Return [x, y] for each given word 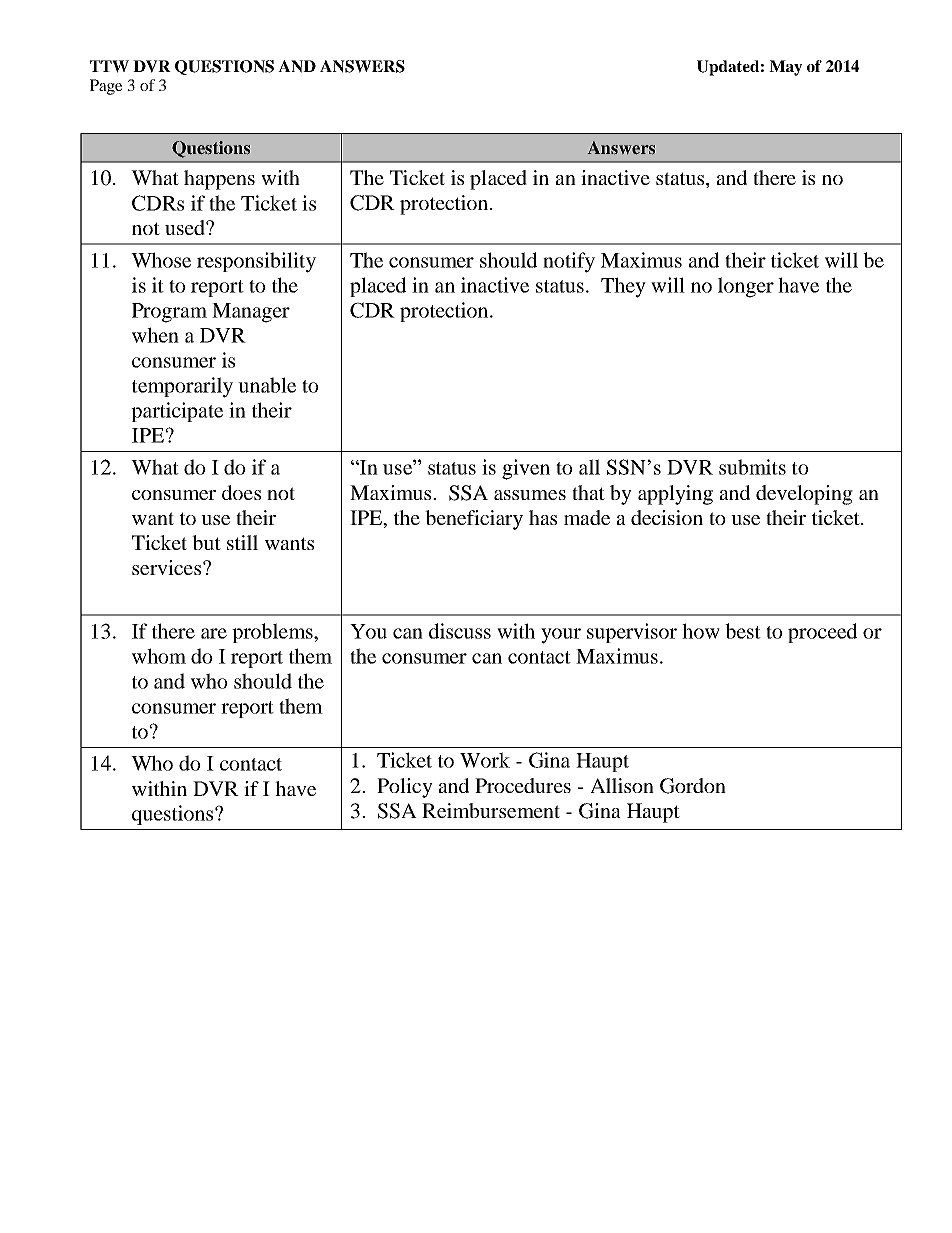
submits [752, 467]
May [785, 68]
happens [219, 180]
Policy [405, 788]
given [526, 469]
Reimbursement [491, 810]
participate [177, 412]
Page [106, 87]
